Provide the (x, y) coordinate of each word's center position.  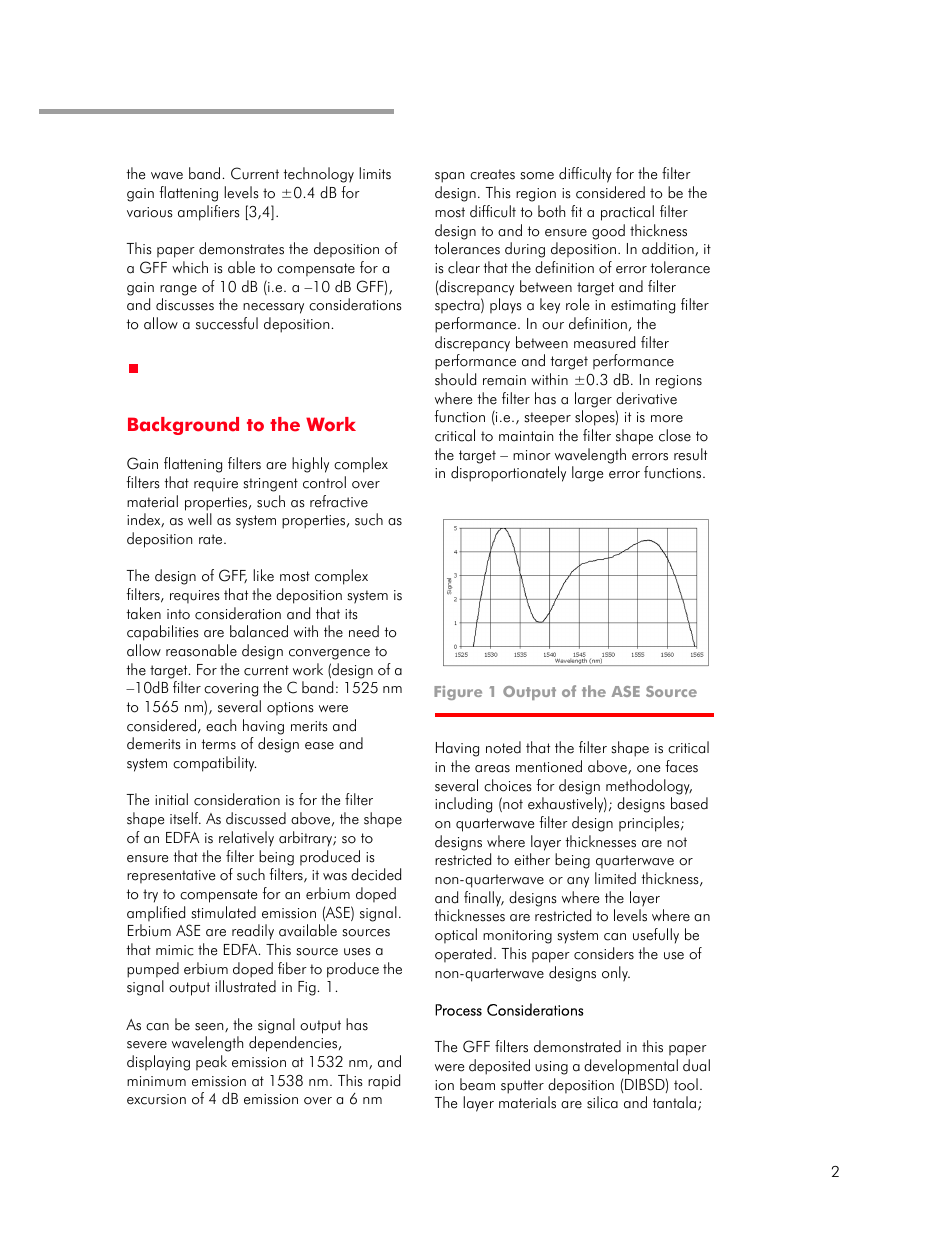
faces (681, 766)
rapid (384, 1082)
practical (627, 213)
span (449, 177)
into (178, 614)
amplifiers (209, 213)
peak (211, 1063)
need (364, 631)
